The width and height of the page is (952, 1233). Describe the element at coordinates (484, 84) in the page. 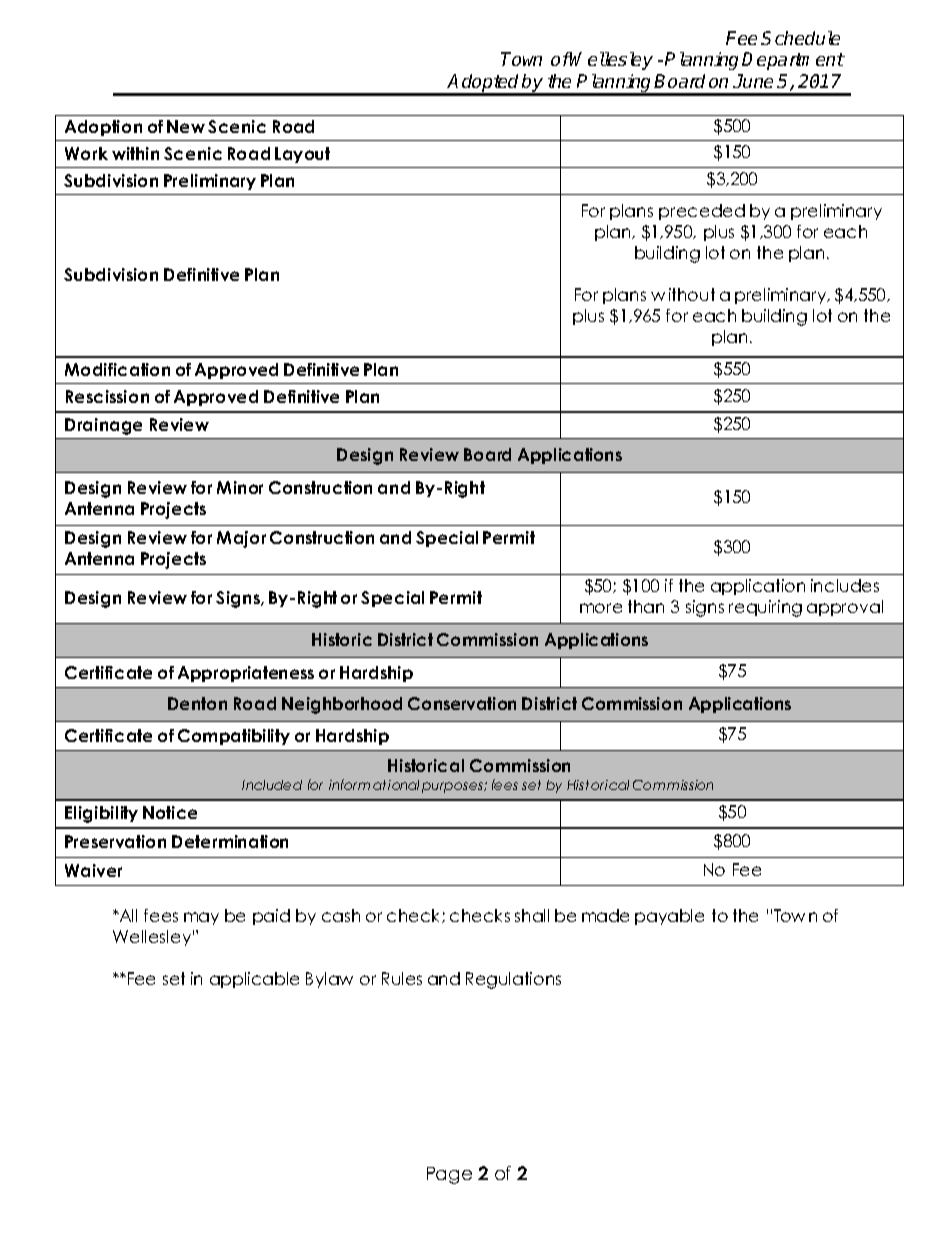

I see `Adopted` at that location.
